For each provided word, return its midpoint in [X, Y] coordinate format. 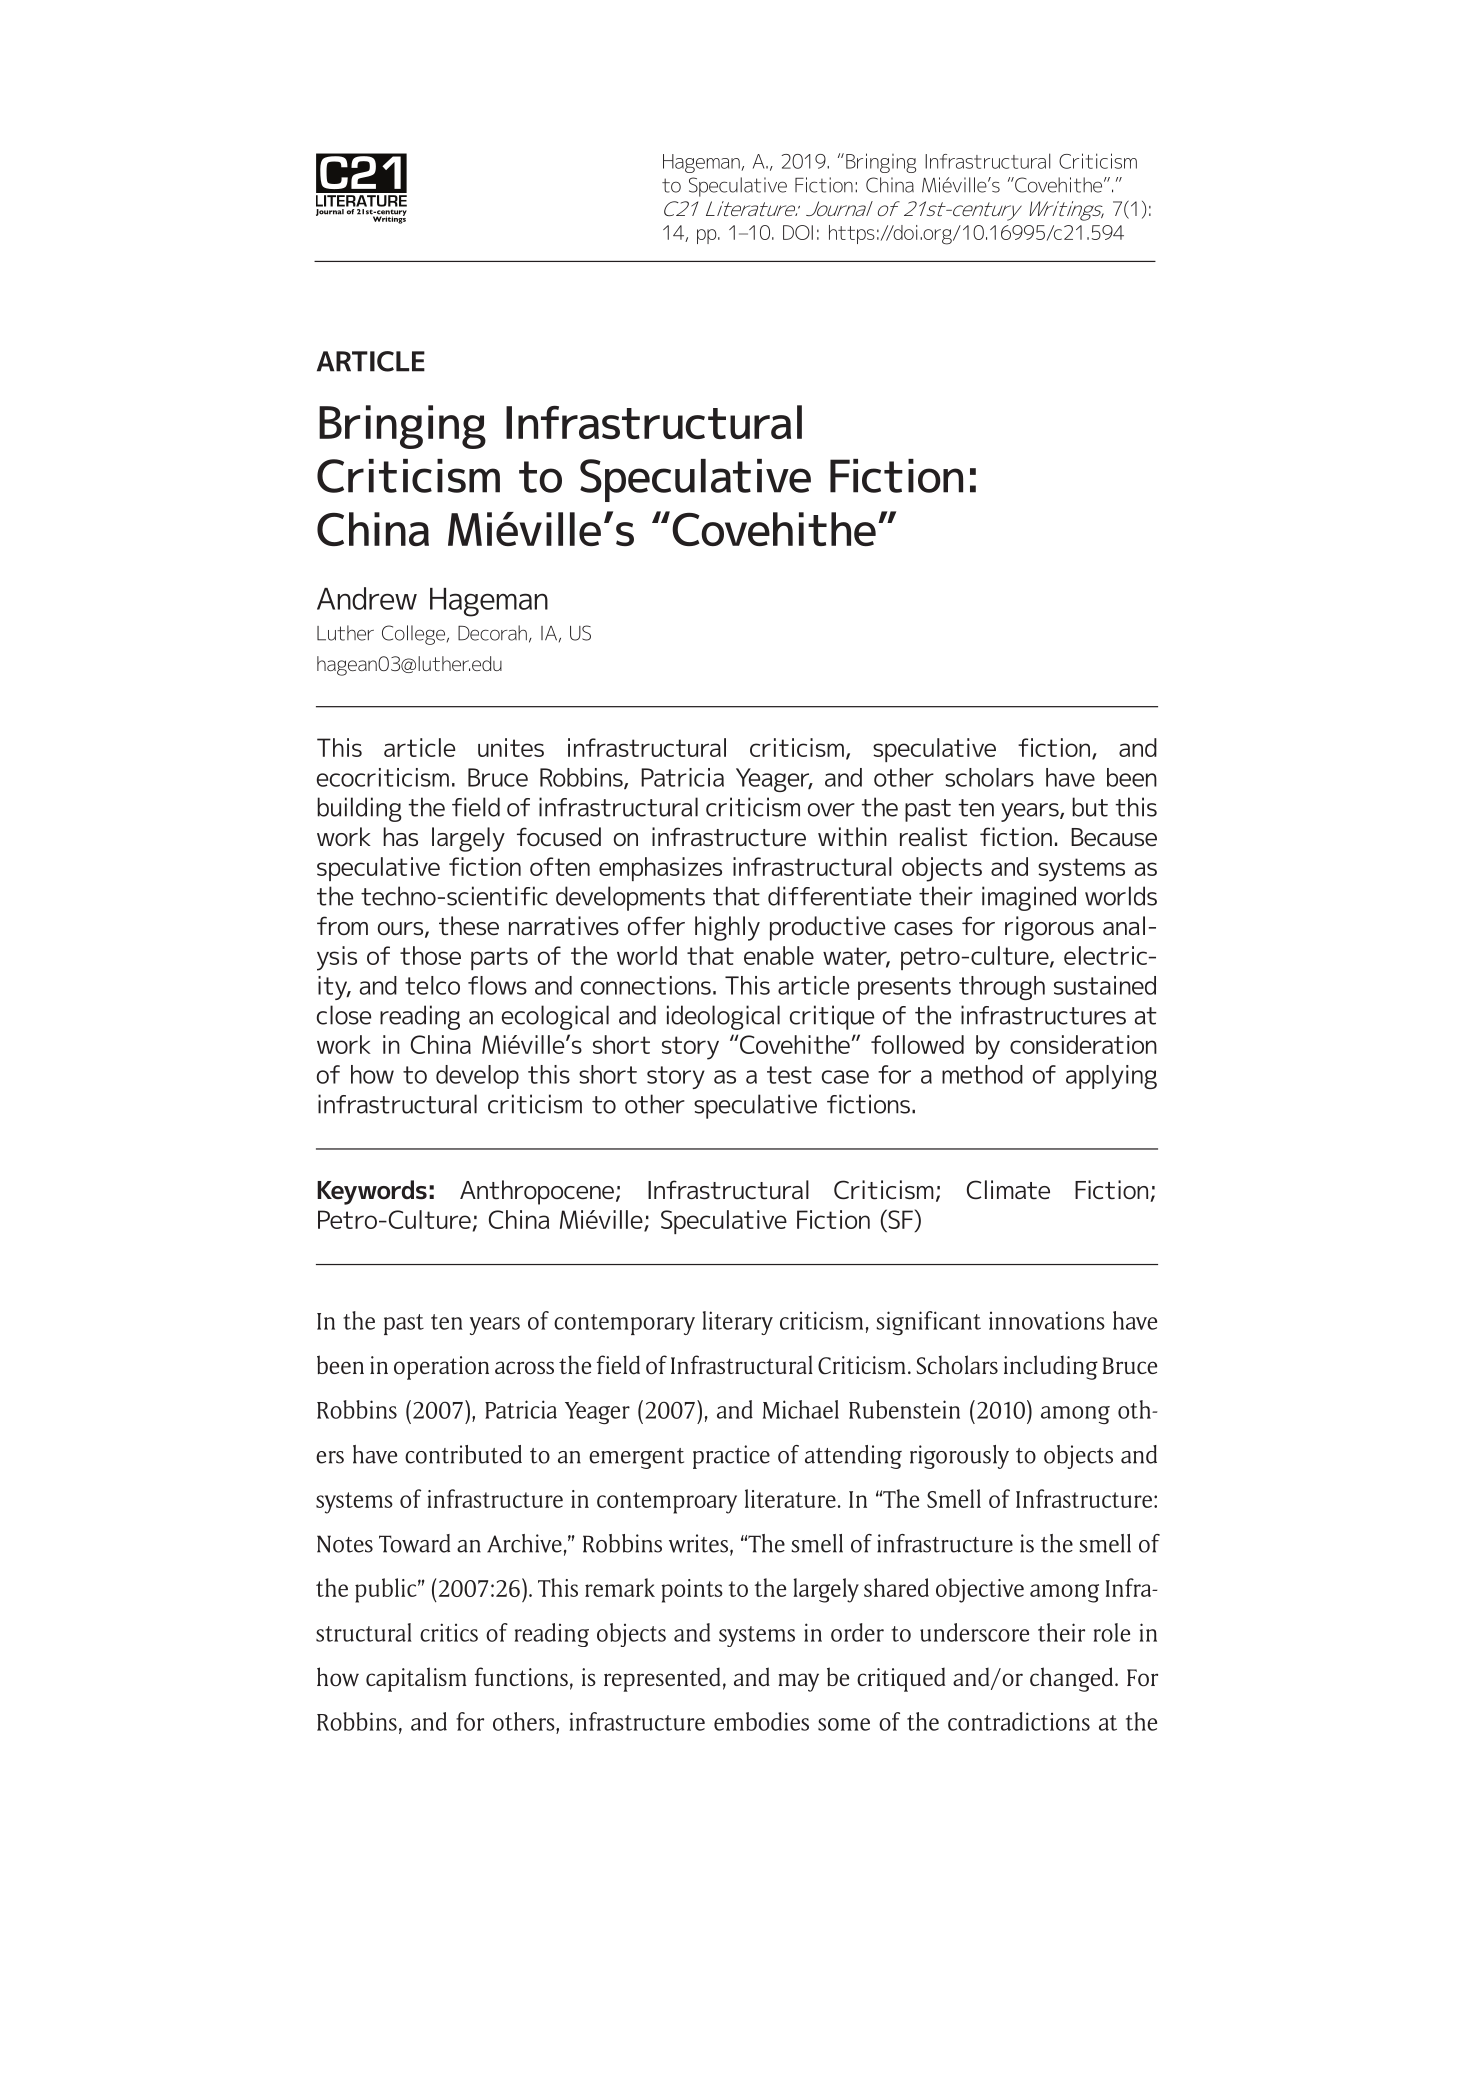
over [831, 810]
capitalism [416, 1679]
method [982, 1074]
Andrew [367, 598]
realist [934, 837]
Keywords [372, 1192]
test [789, 1075]
